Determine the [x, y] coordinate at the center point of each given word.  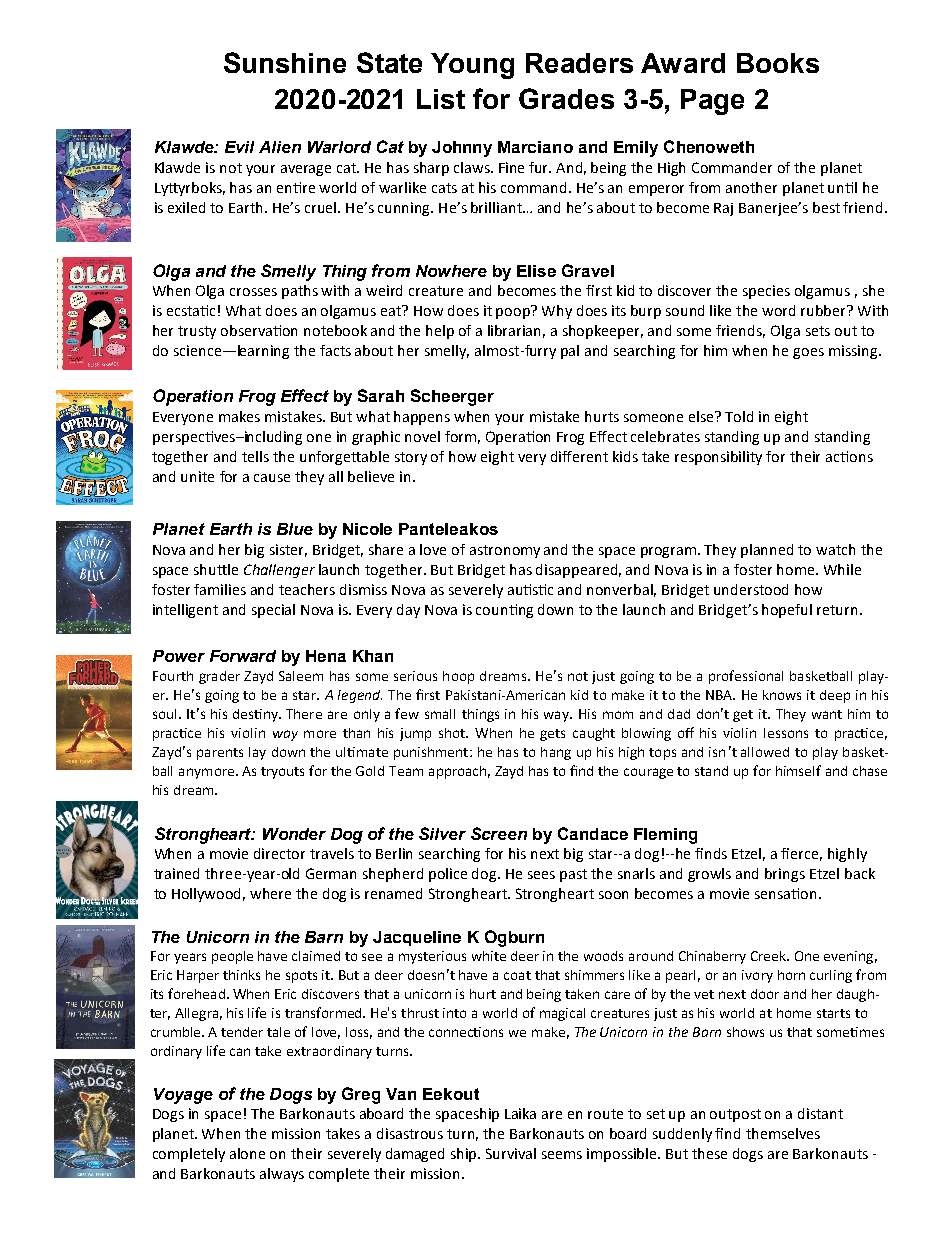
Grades [566, 98]
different [579, 456]
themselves [783, 1133]
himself [798, 770]
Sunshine [285, 62]
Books [778, 63]
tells [255, 456]
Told [739, 416]
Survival [511, 1153]
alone [247, 1153]
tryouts [282, 773]
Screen [499, 833]
